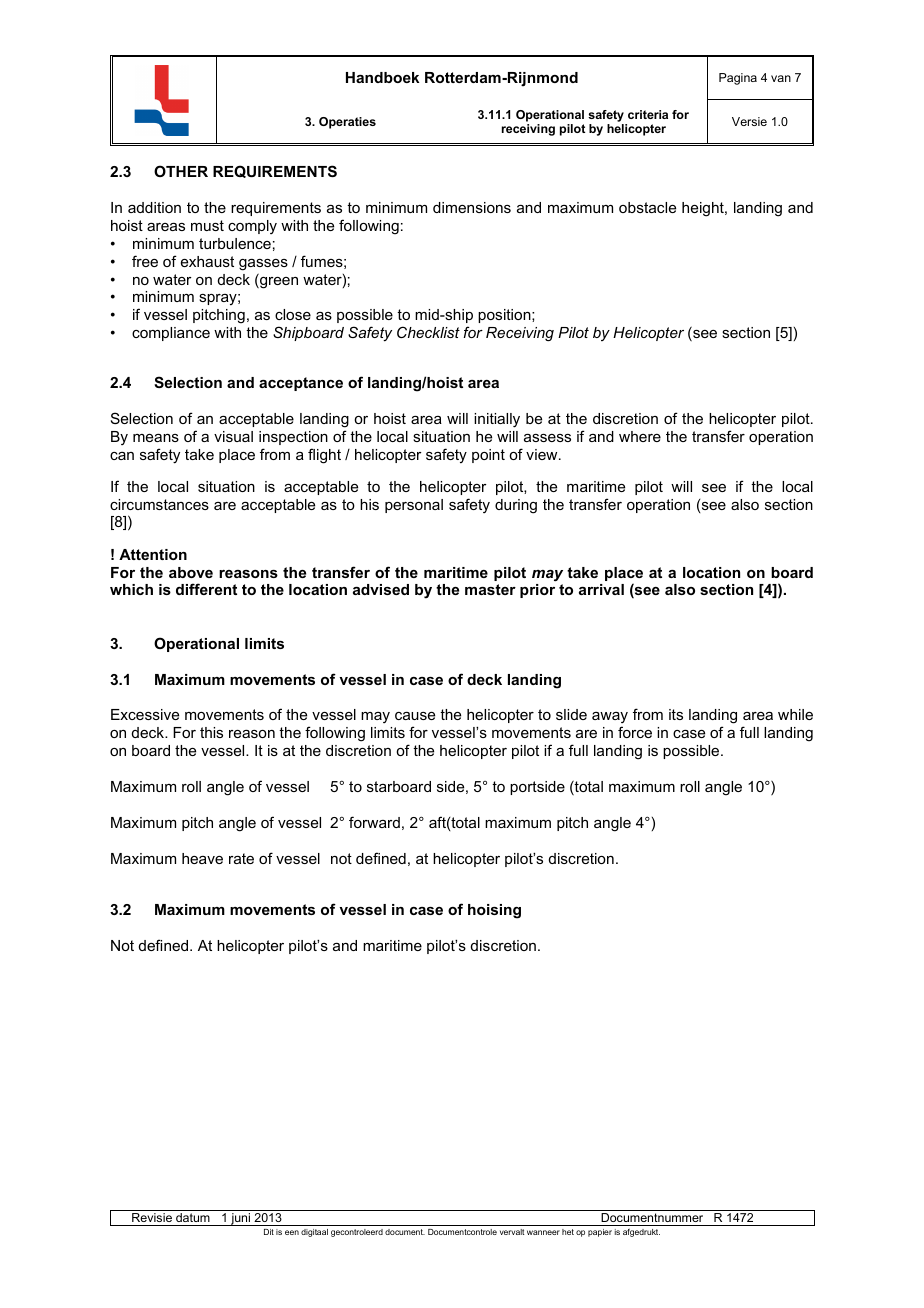 This page has width=924, height=1308. I want to click on Pagina, so click(738, 79).
